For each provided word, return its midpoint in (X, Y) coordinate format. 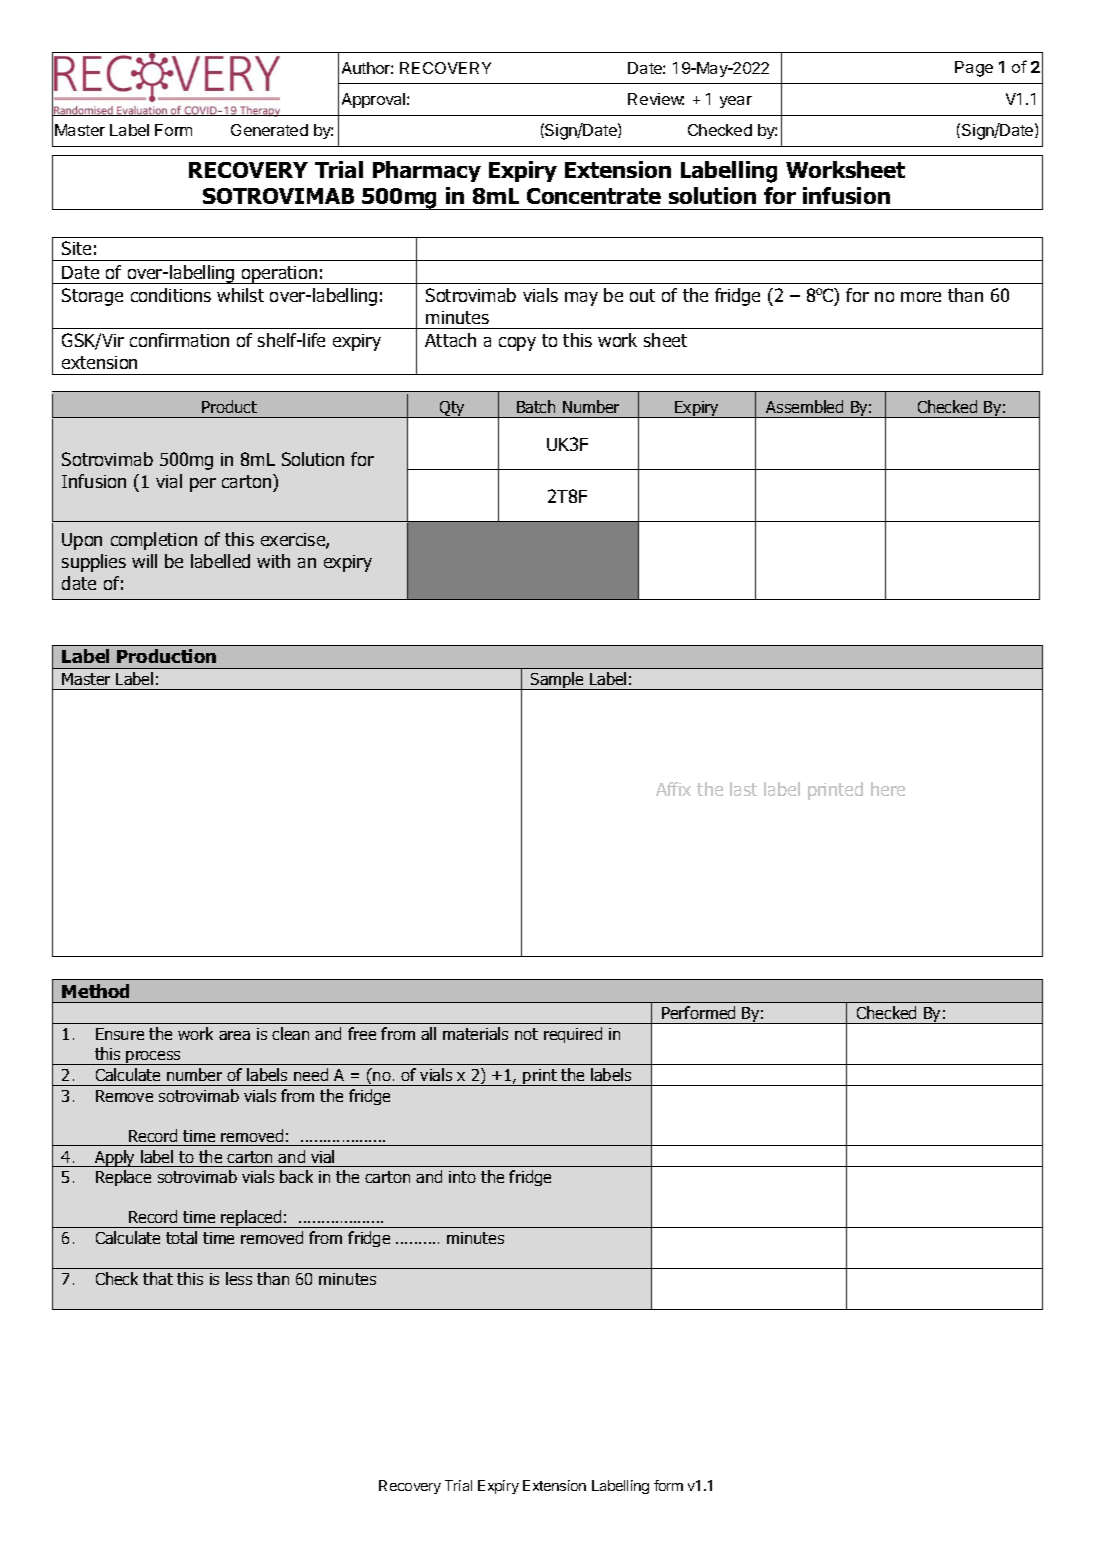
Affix (673, 789)
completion (154, 541)
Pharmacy (427, 171)
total (181, 1237)
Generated (269, 130)
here (888, 789)
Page (974, 69)
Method (95, 991)
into (462, 1177)
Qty (453, 409)
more (921, 297)
